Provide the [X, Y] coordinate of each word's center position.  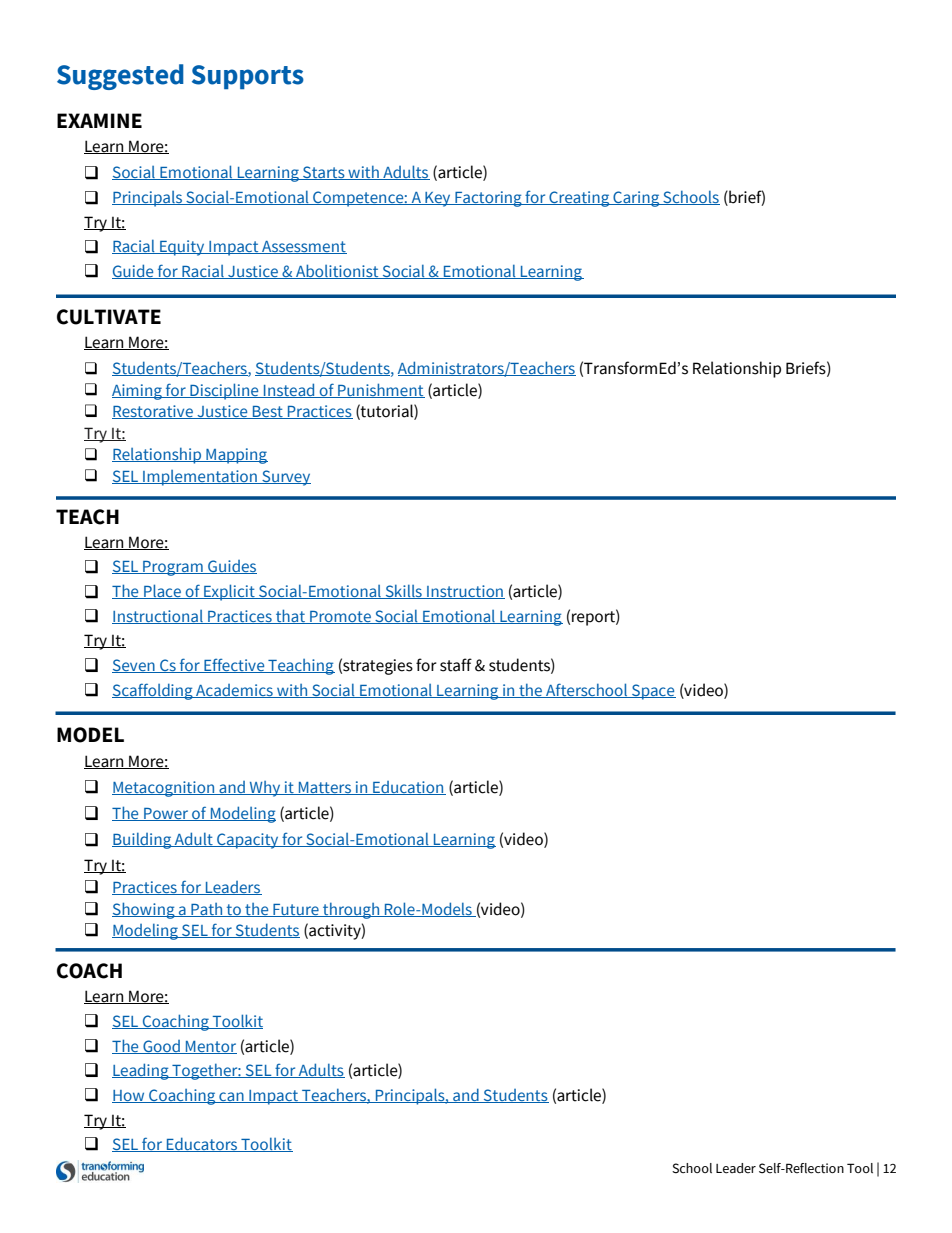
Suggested [120, 77]
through [351, 910]
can [231, 1097]
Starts [324, 173]
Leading [141, 1071]
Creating [579, 199]
